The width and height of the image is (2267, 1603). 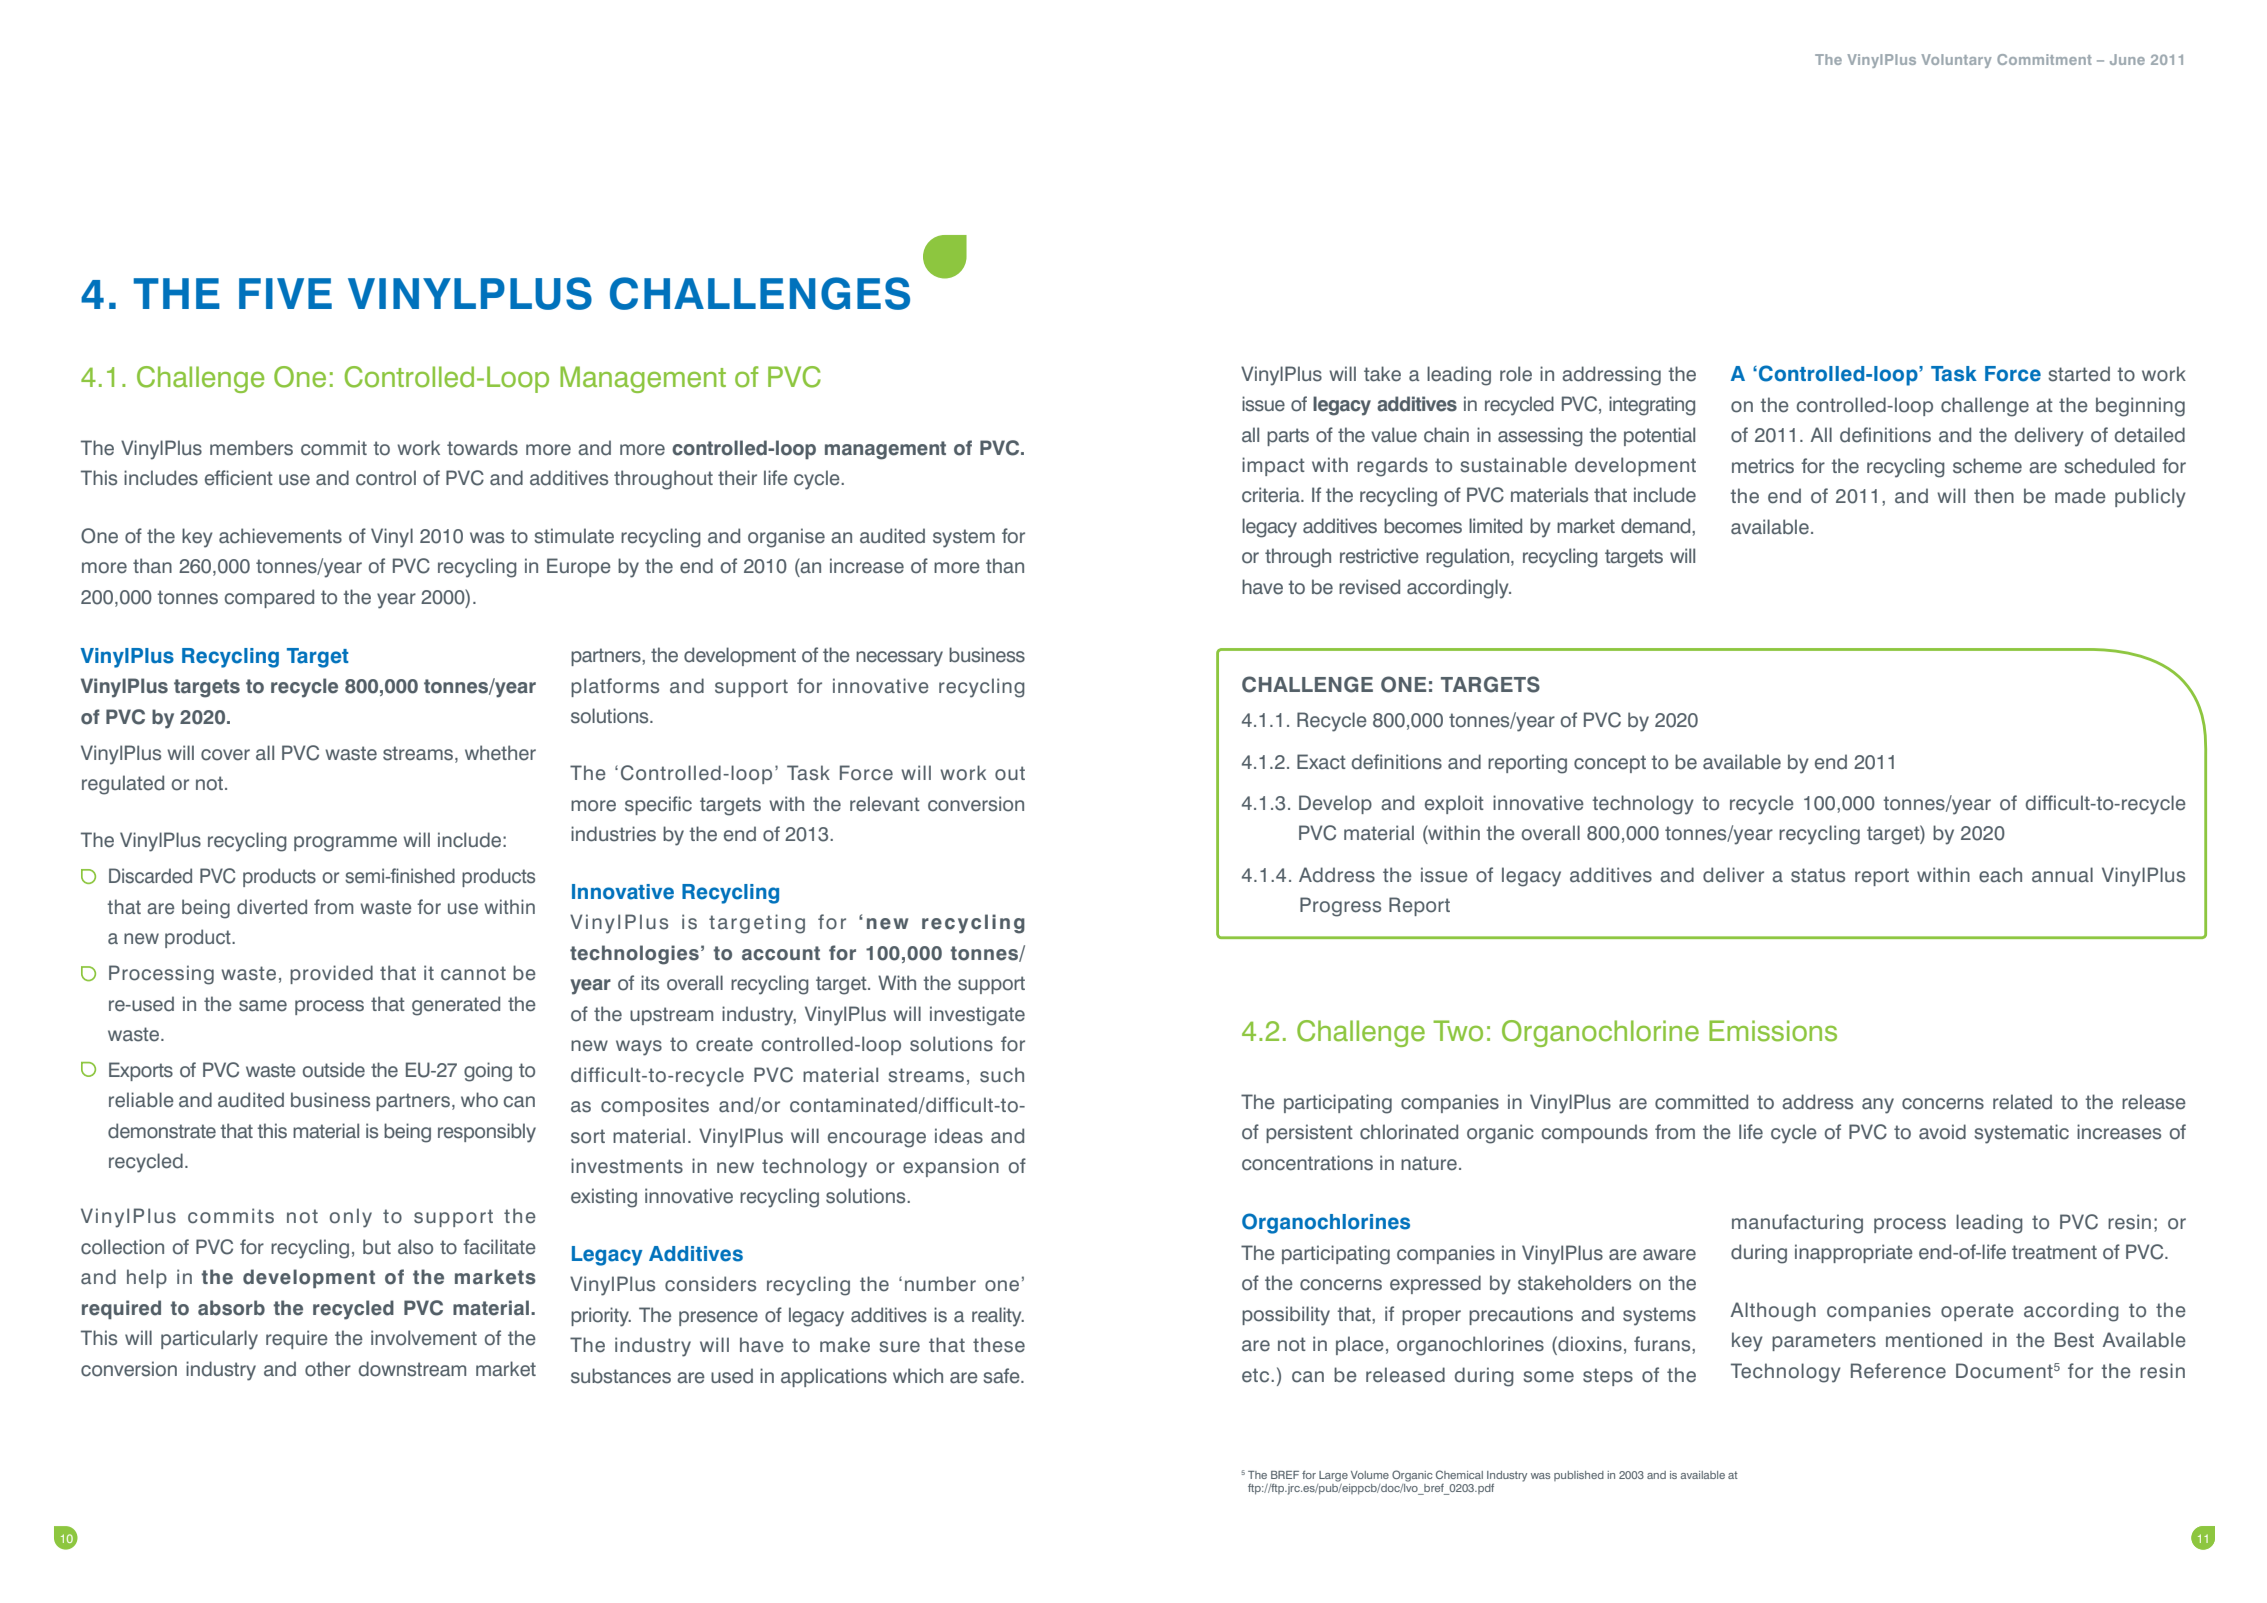 I want to click on then, so click(x=1994, y=496).
